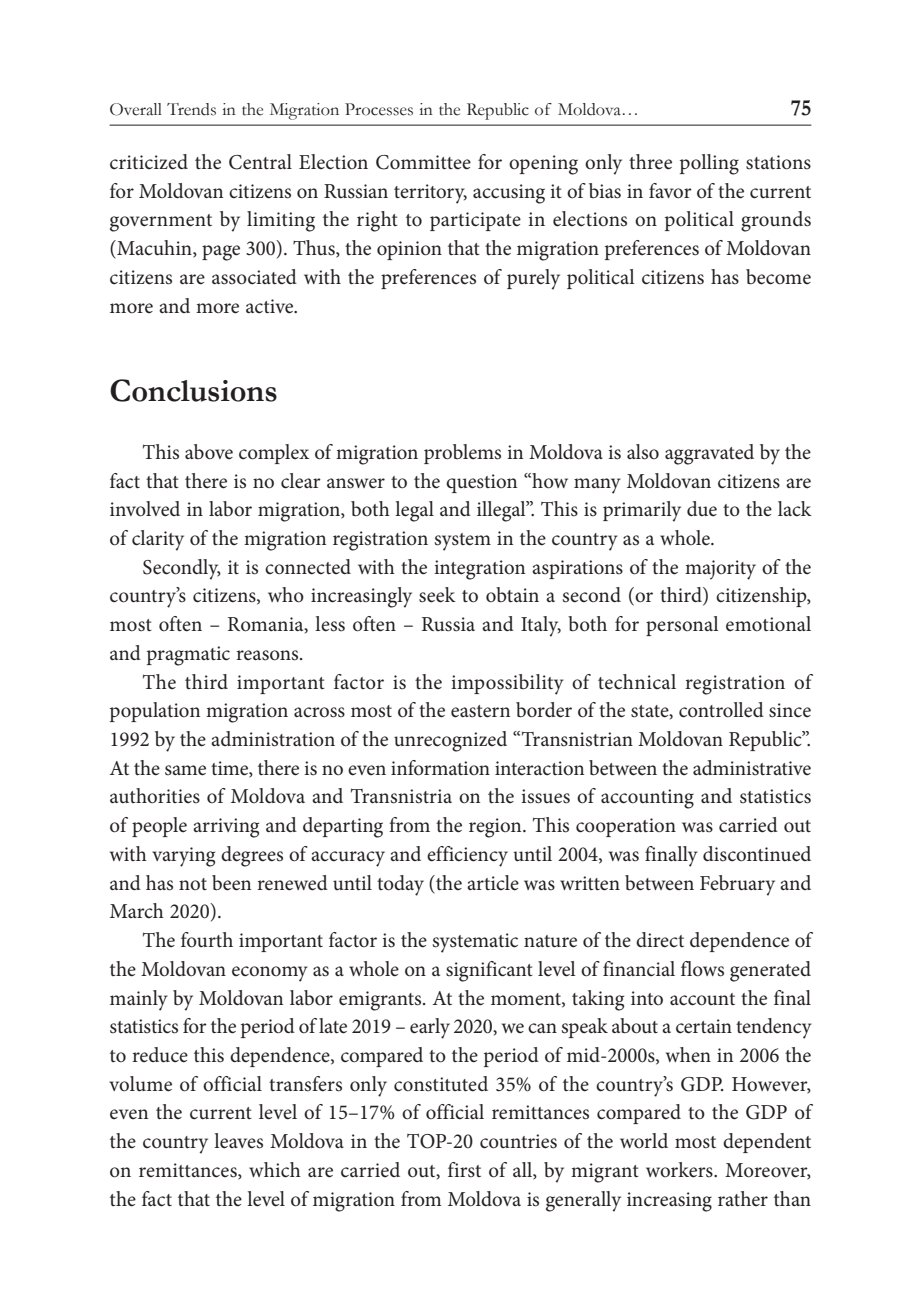 The width and height of the screenshot is (921, 1316). Describe the element at coordinates (188, 656) in the screenshot. I see `pragmatic` at that location.
